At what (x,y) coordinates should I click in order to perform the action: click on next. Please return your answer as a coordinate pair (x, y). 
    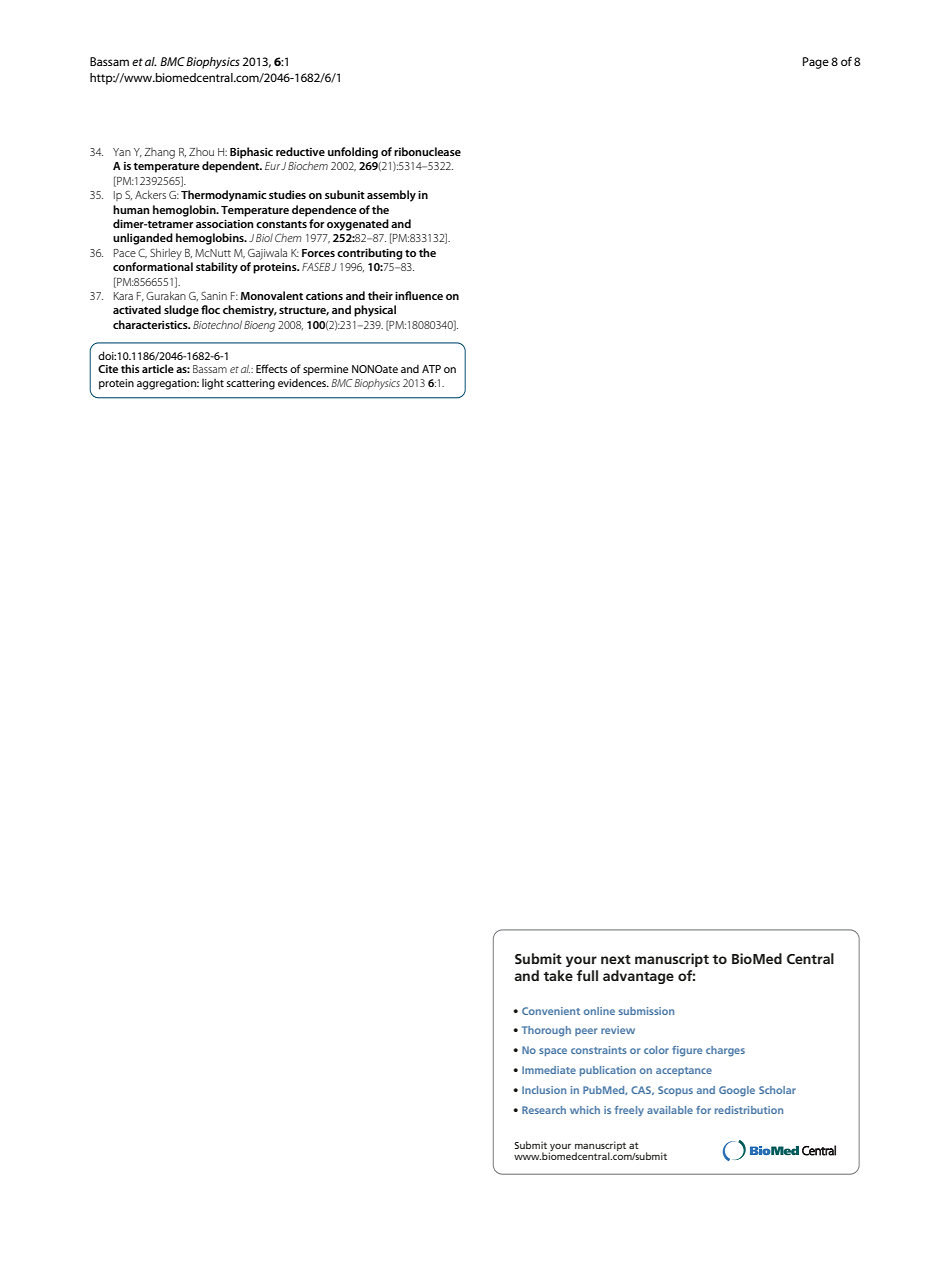
    Looking at the image, I should click on (616, 959).
